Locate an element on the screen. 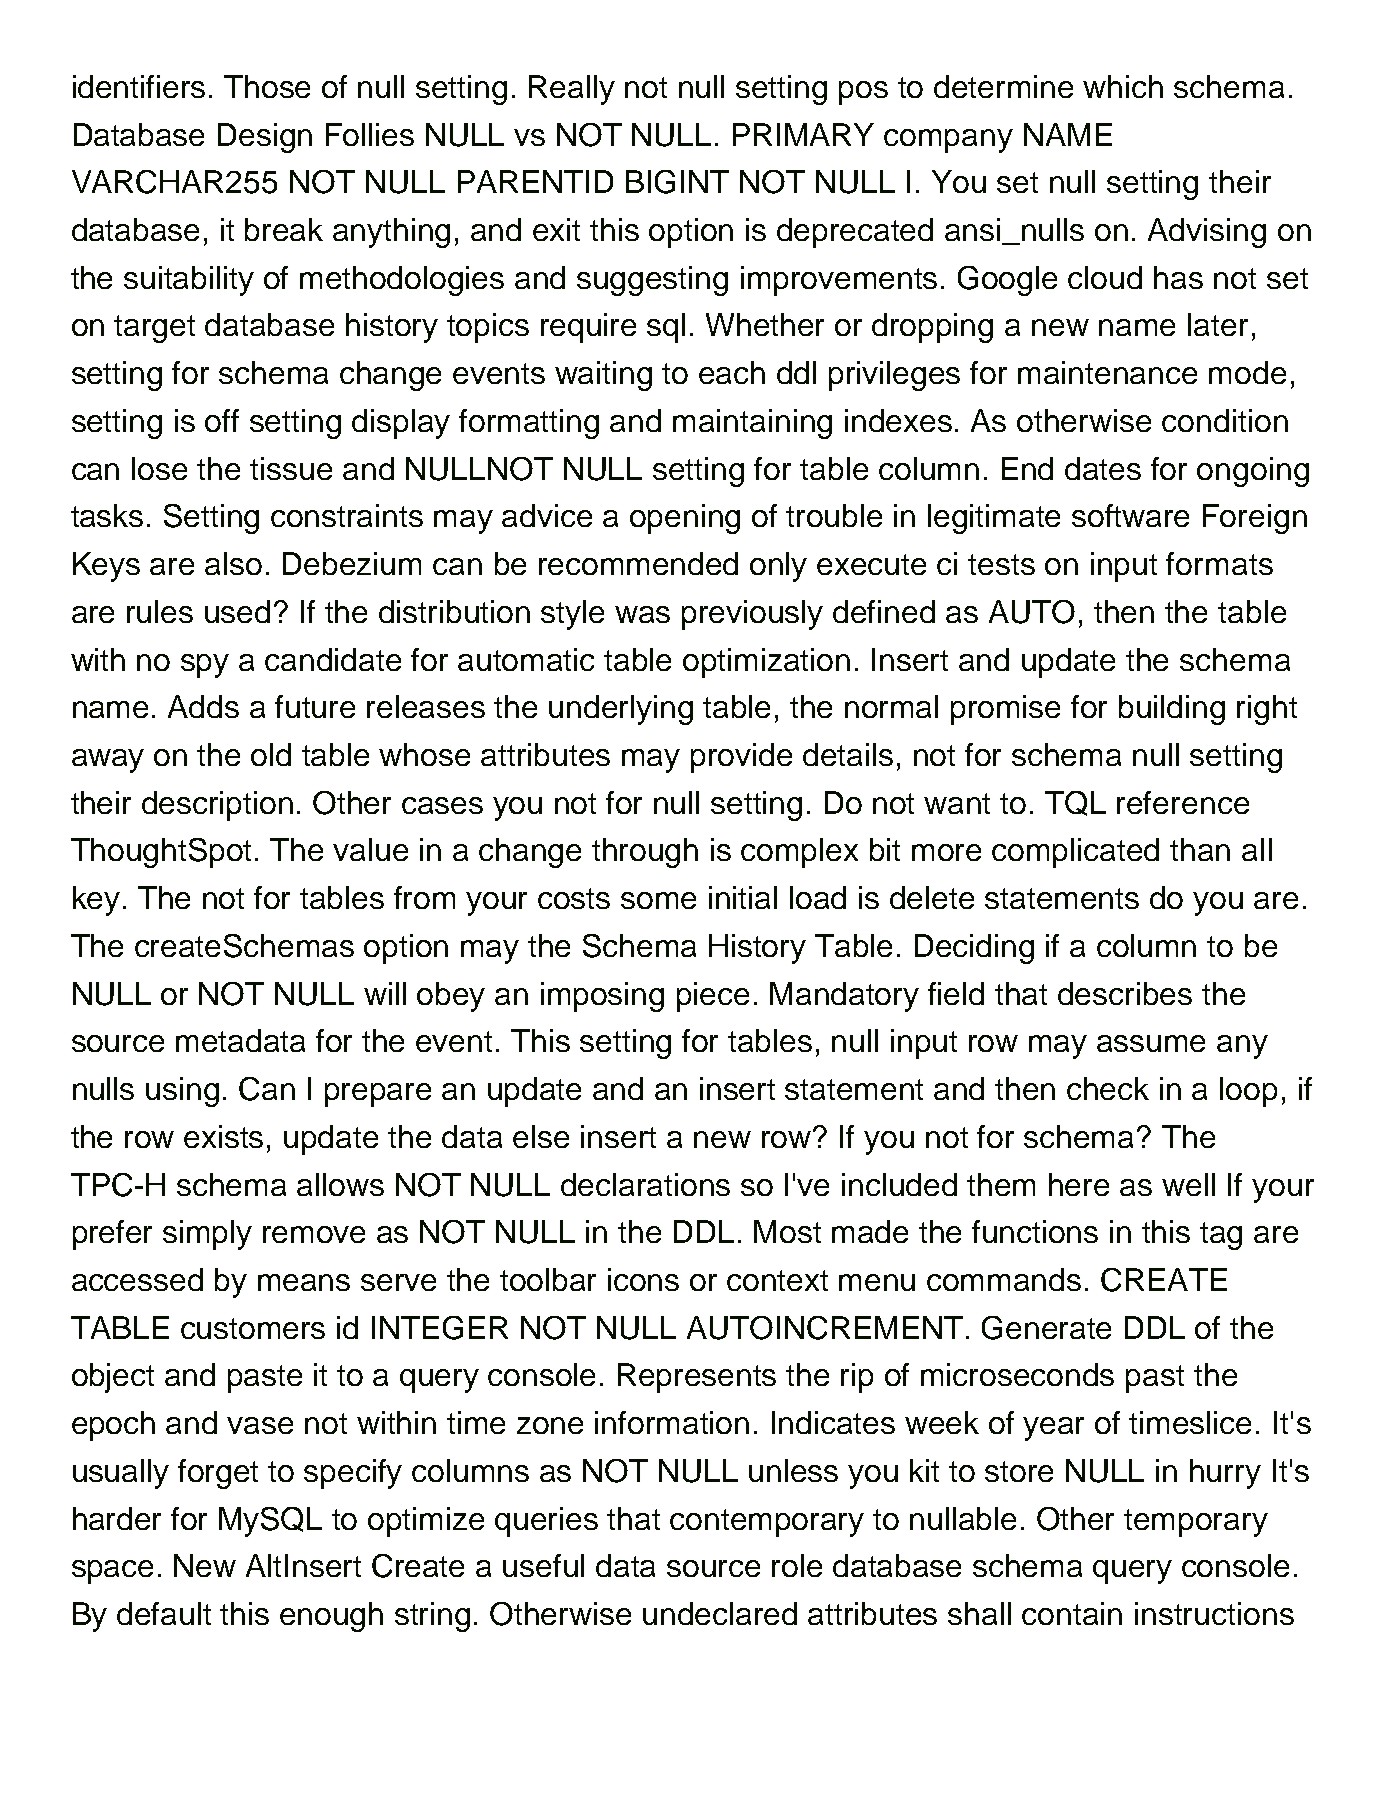 This screenshot has width=1391, height=1800. default is located at coordinates (164, 1613).
